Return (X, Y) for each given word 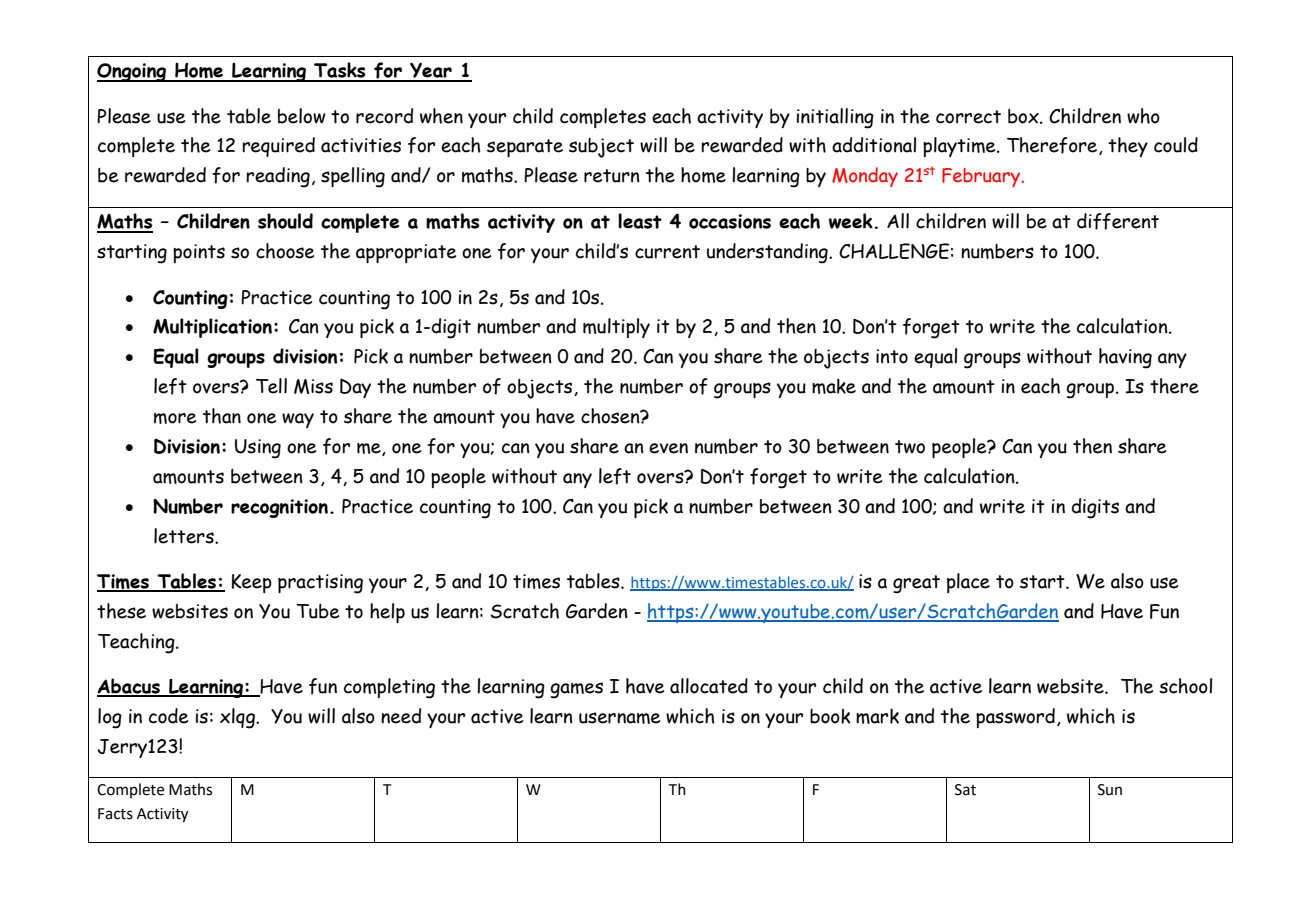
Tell (271, 386)
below (302, 116)
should (285, 221)
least (640, 221)
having (1125, 358)
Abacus (129, 687)
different (1118, 221)
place (968, 583)
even (668, 448)
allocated (709, 686)
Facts (115, 814)
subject (601, 148)
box (1024, 116)
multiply (616, 328)
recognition (279, 508)
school (1185, 686)
